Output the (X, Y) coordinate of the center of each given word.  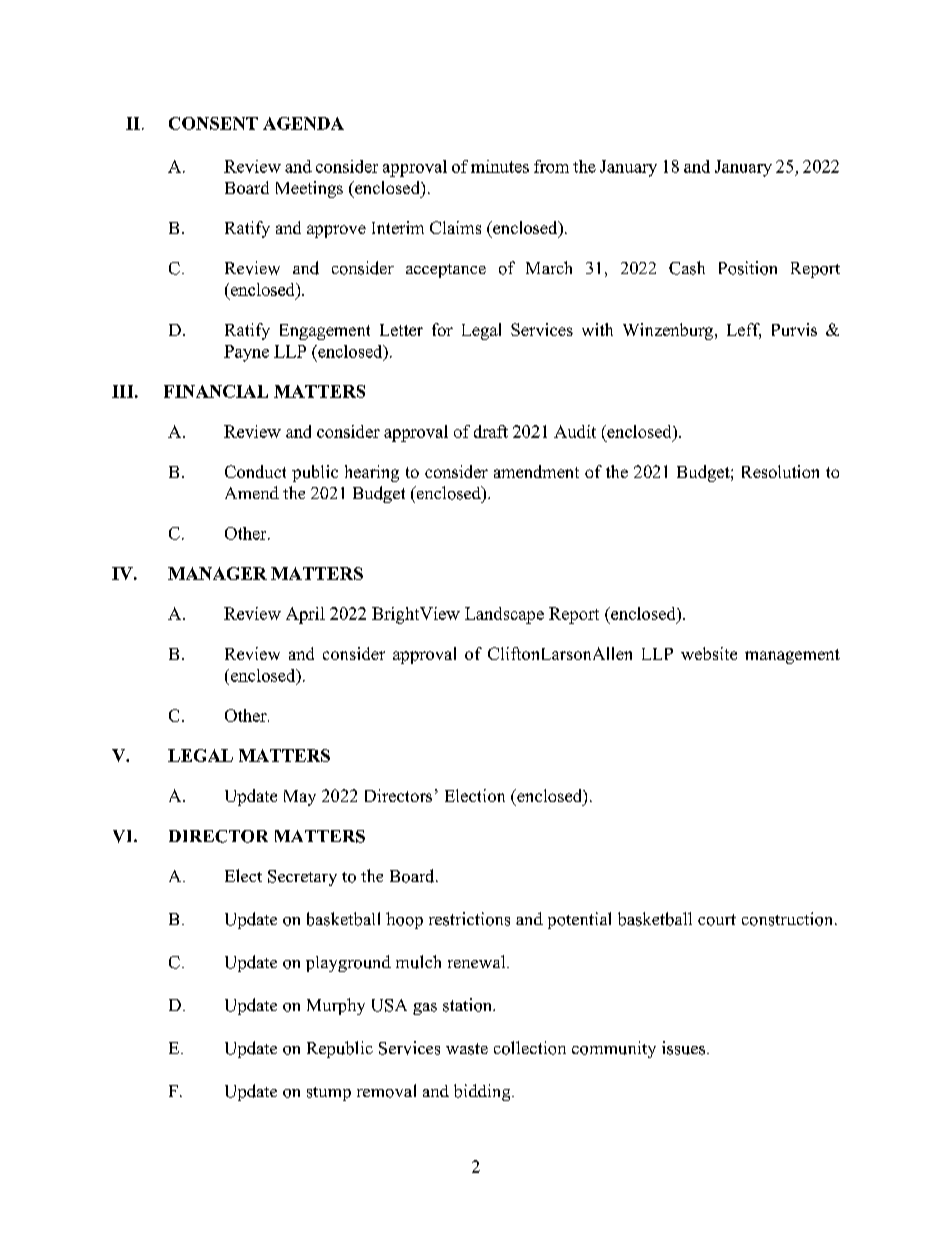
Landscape (504, 615)
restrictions (469, 919)
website (709, 653)
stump (329, 1094)
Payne (246, 353)
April (305, 615)
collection (530, 1048)
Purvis (794, 329)
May (300, 798)
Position (748, 268)
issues (685, 1048)
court (717, 920)
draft (491, 431)
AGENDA (303, 123)
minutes (500, 166)
